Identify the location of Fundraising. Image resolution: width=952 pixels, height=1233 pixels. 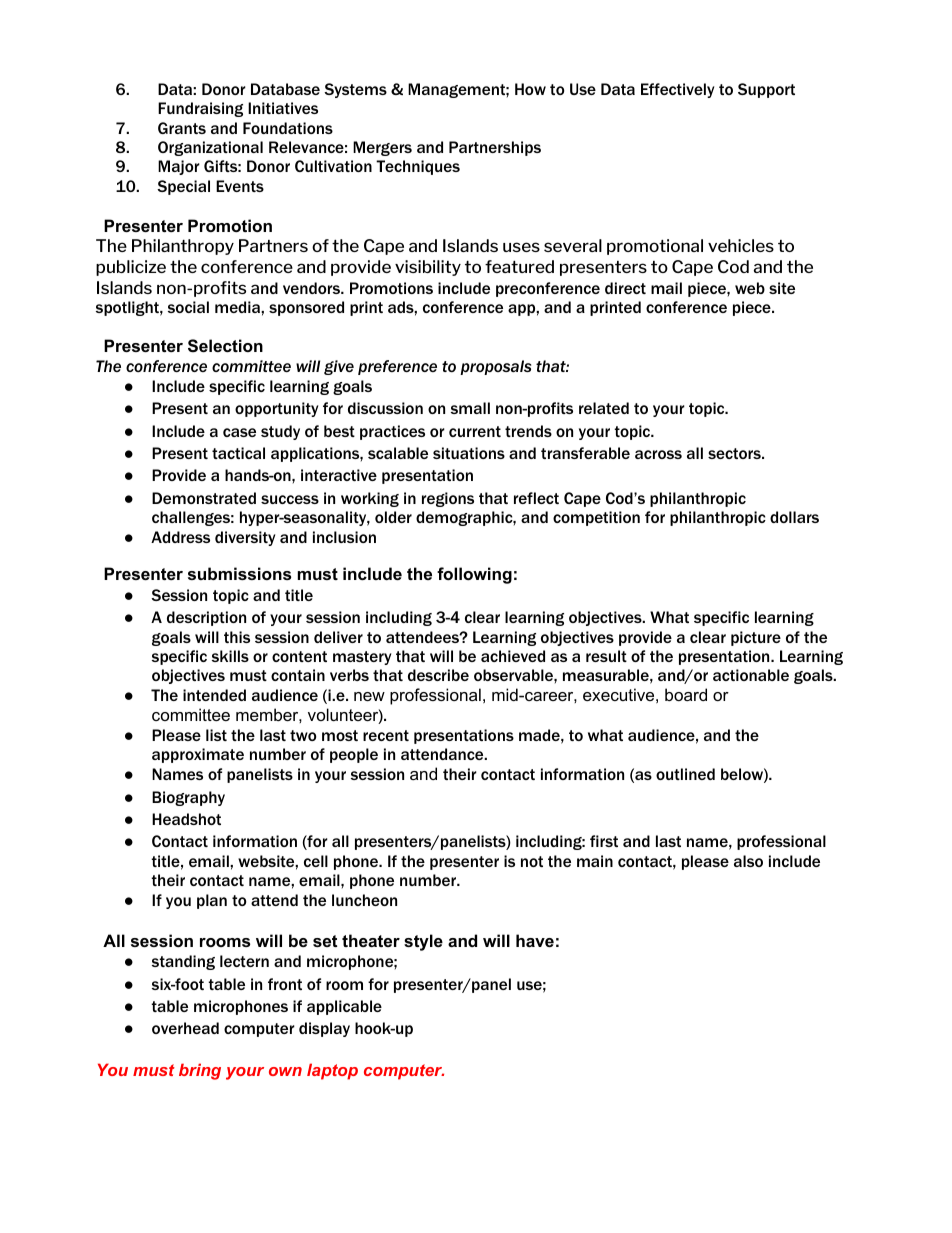
(200, 109).
